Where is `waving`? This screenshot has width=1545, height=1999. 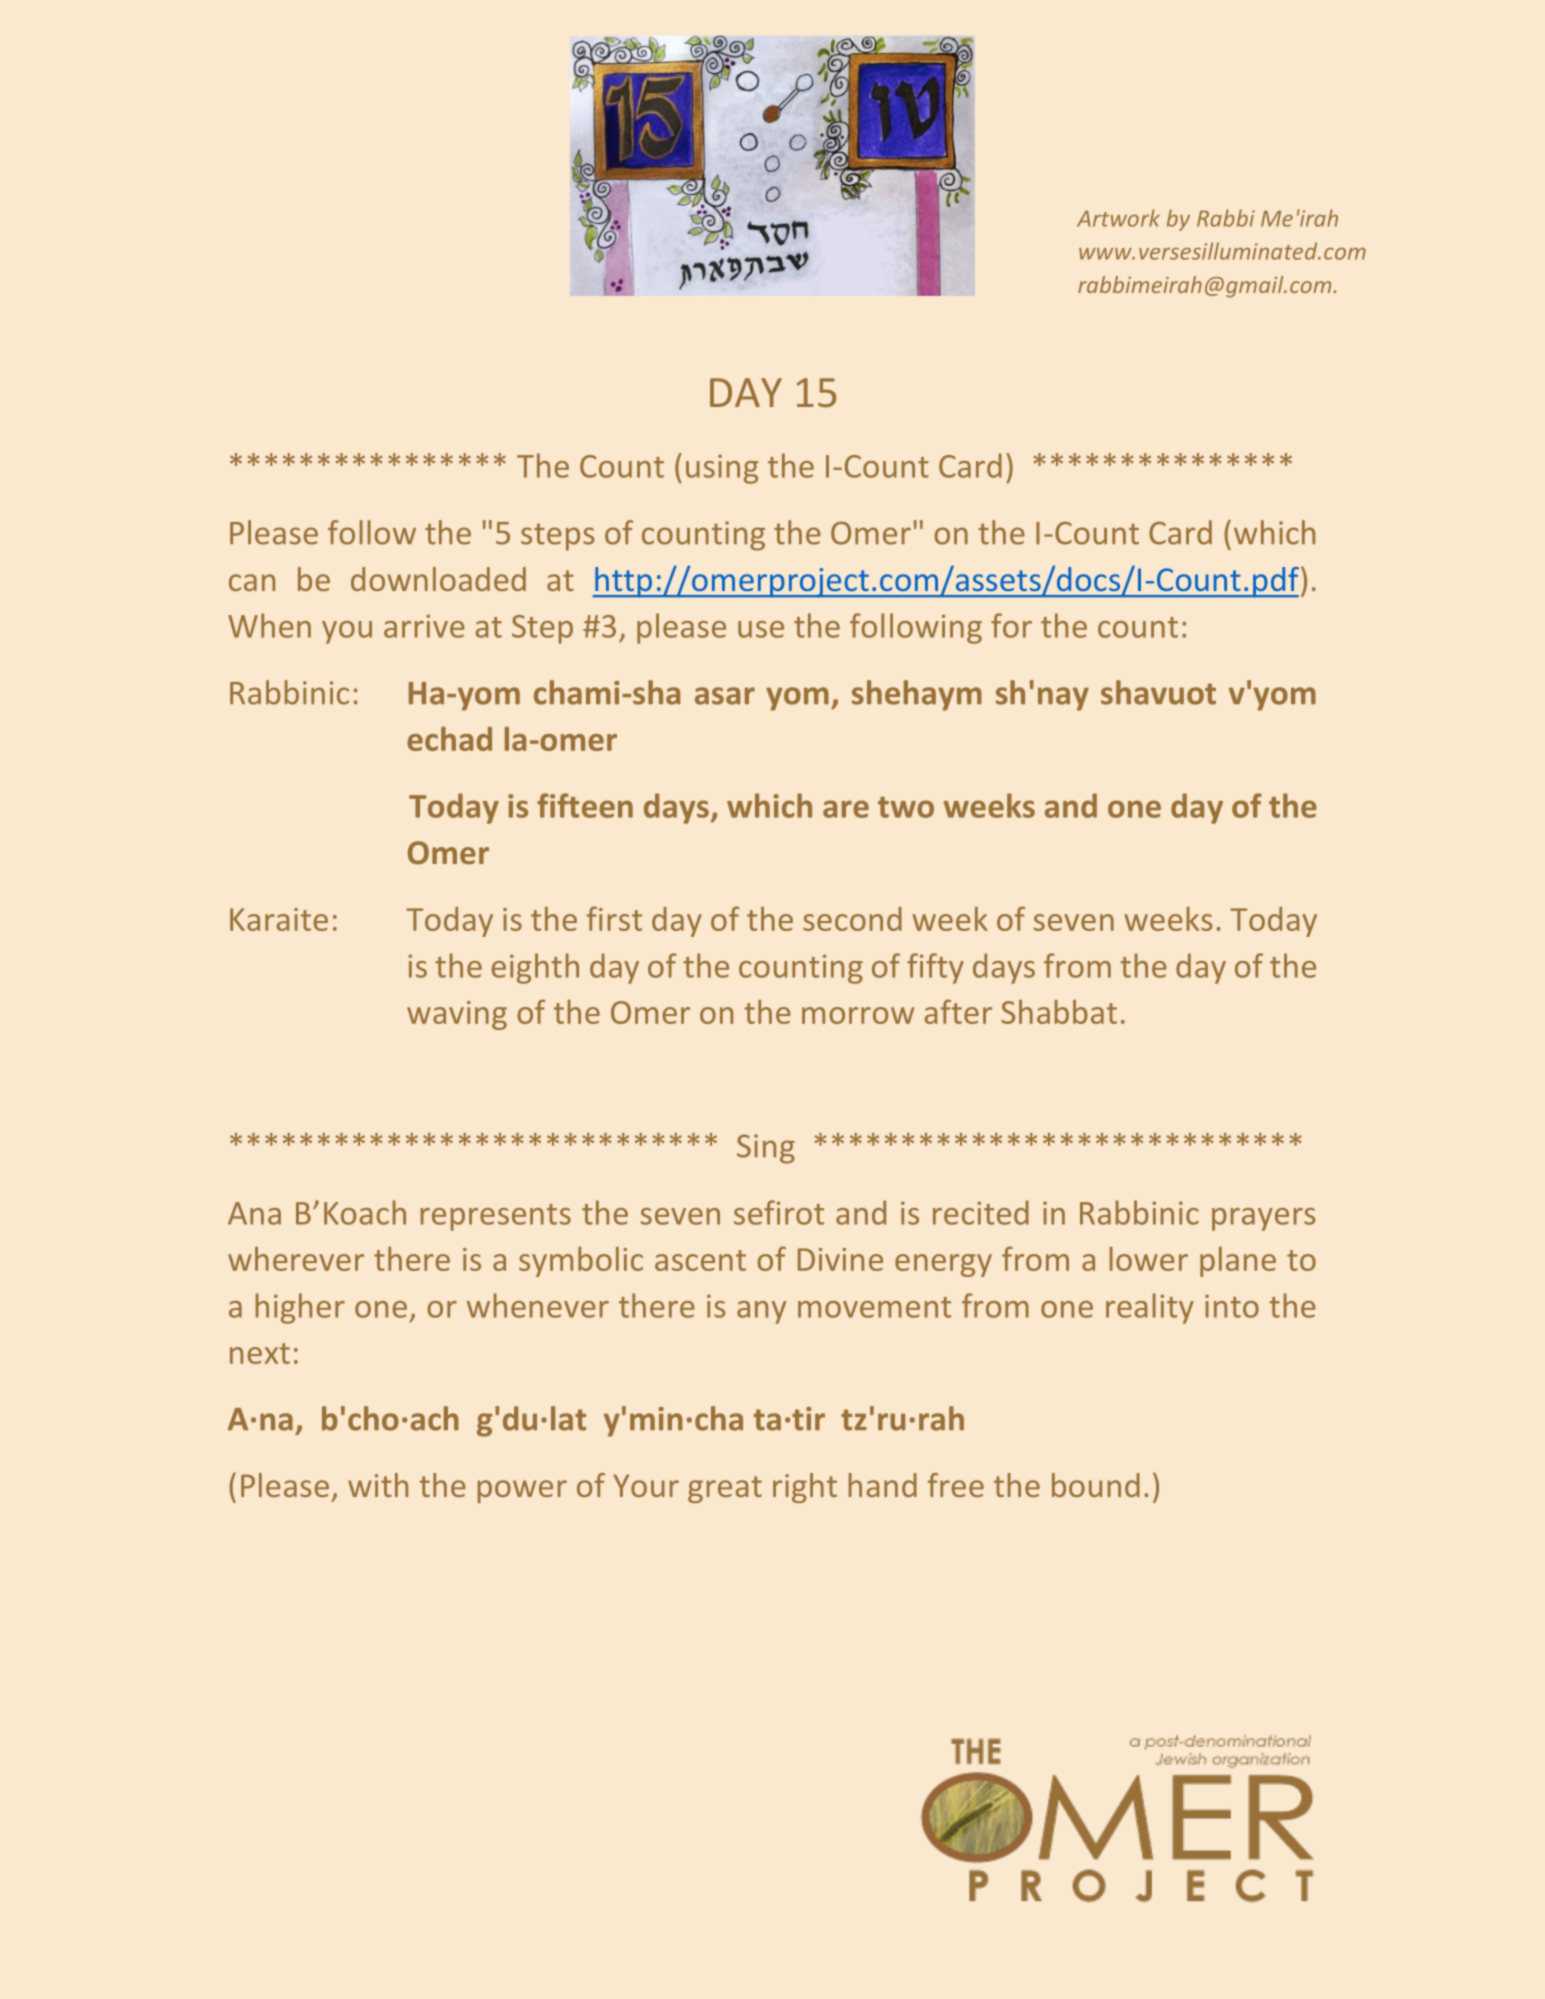
waving is located at coordinates (457, 1015).
